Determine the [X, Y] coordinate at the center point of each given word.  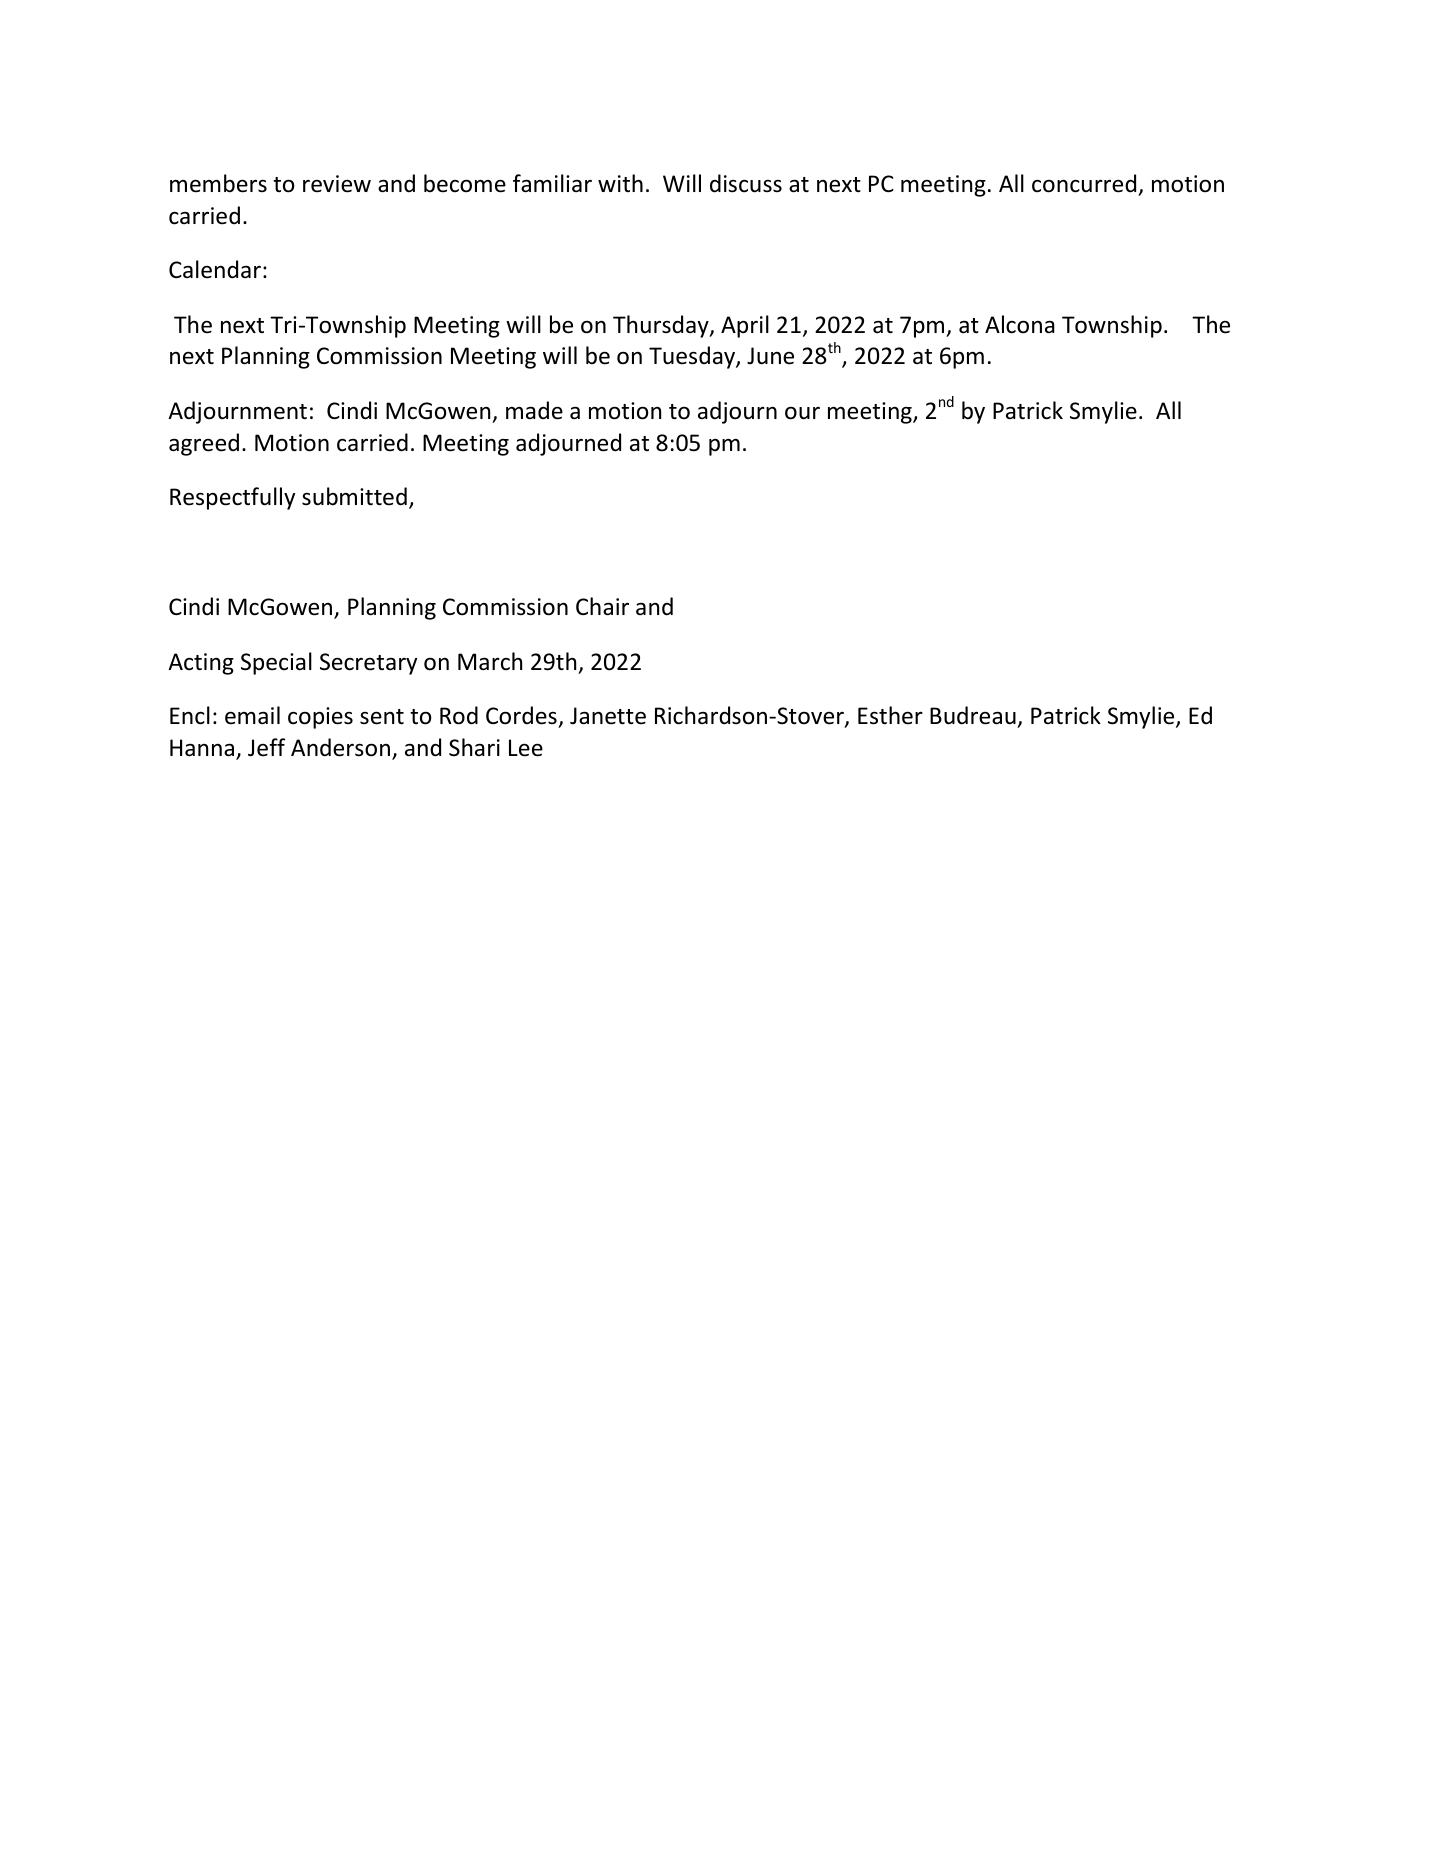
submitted [354, 496]
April [745, 326]
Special [276, 663]
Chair [602, 606]
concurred [1084, 183]
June [770, 356]
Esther [890, 715]
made [534, 410]
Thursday [662, 326]
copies [320, 718]
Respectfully [232, 498]
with [620, 183]
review [337, 184]
